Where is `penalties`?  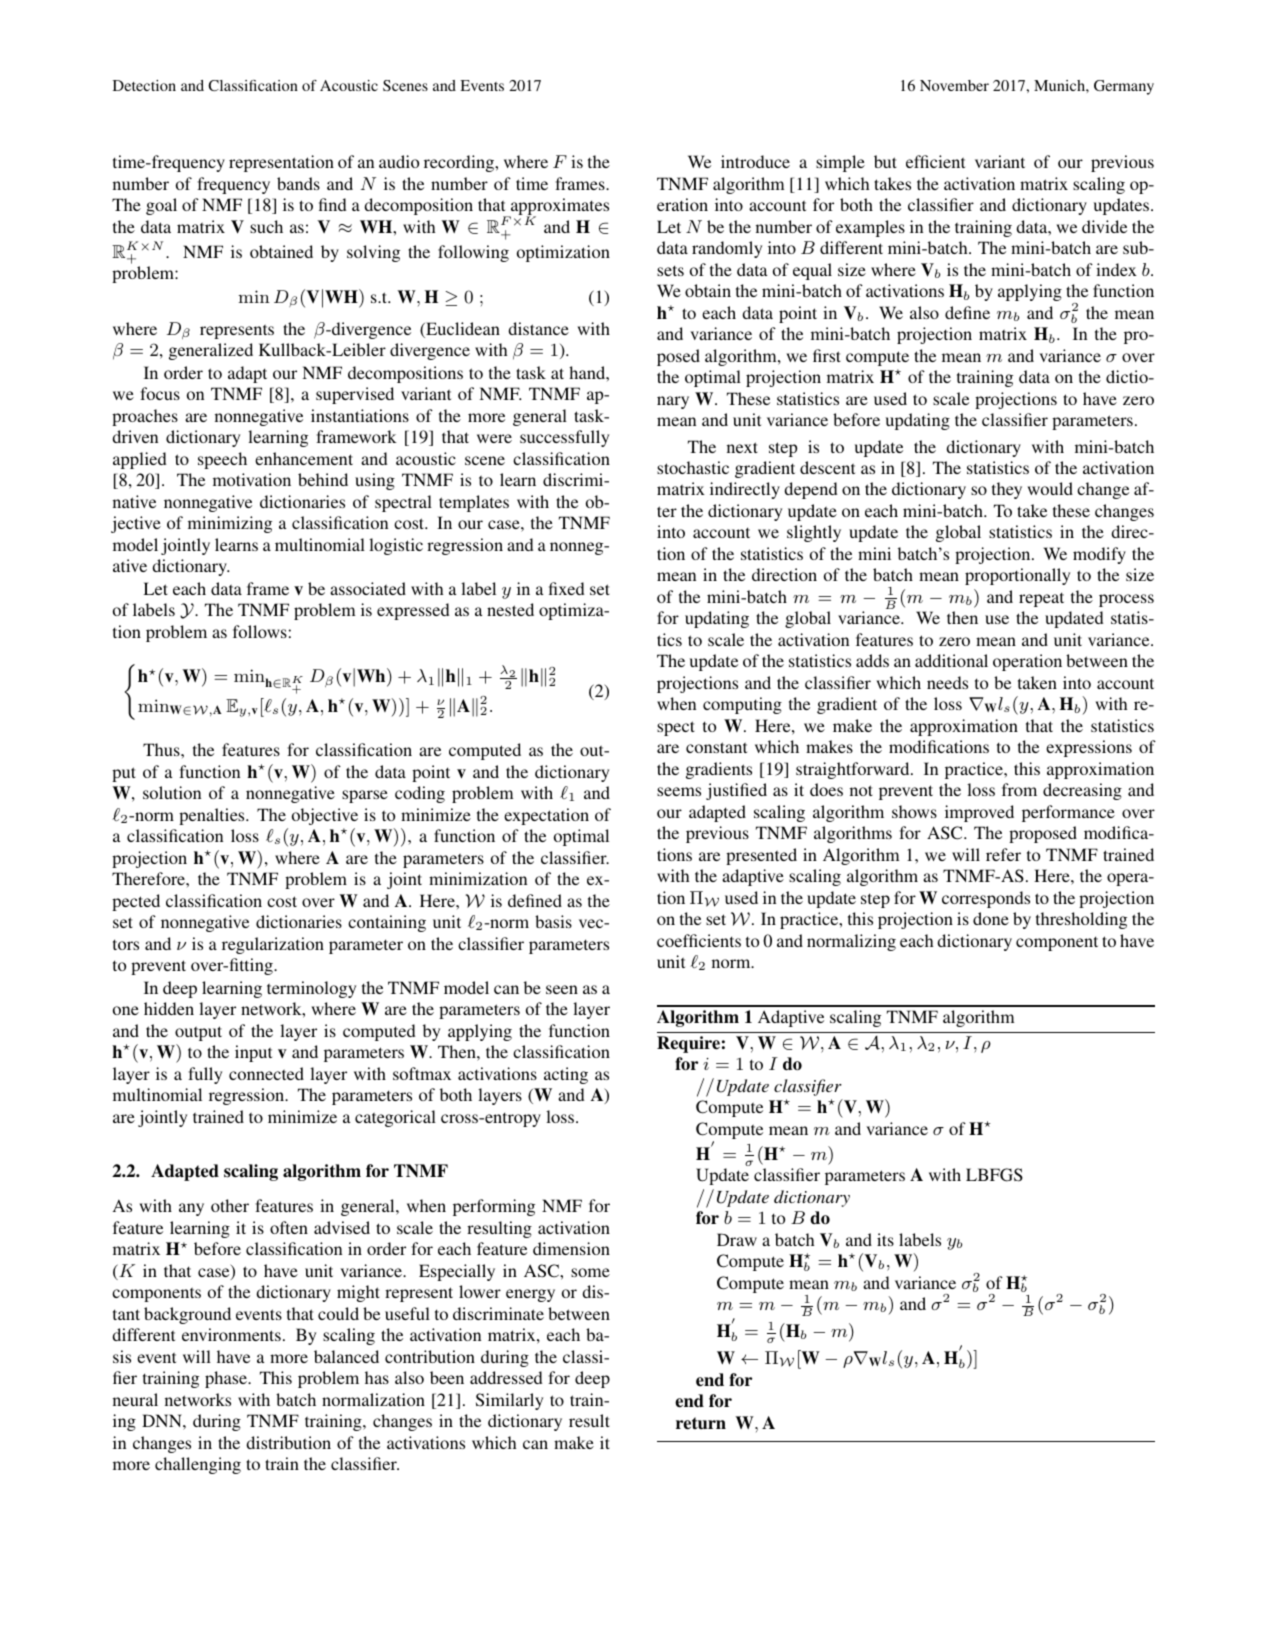 penalties is located at coordinates (213, 816).
